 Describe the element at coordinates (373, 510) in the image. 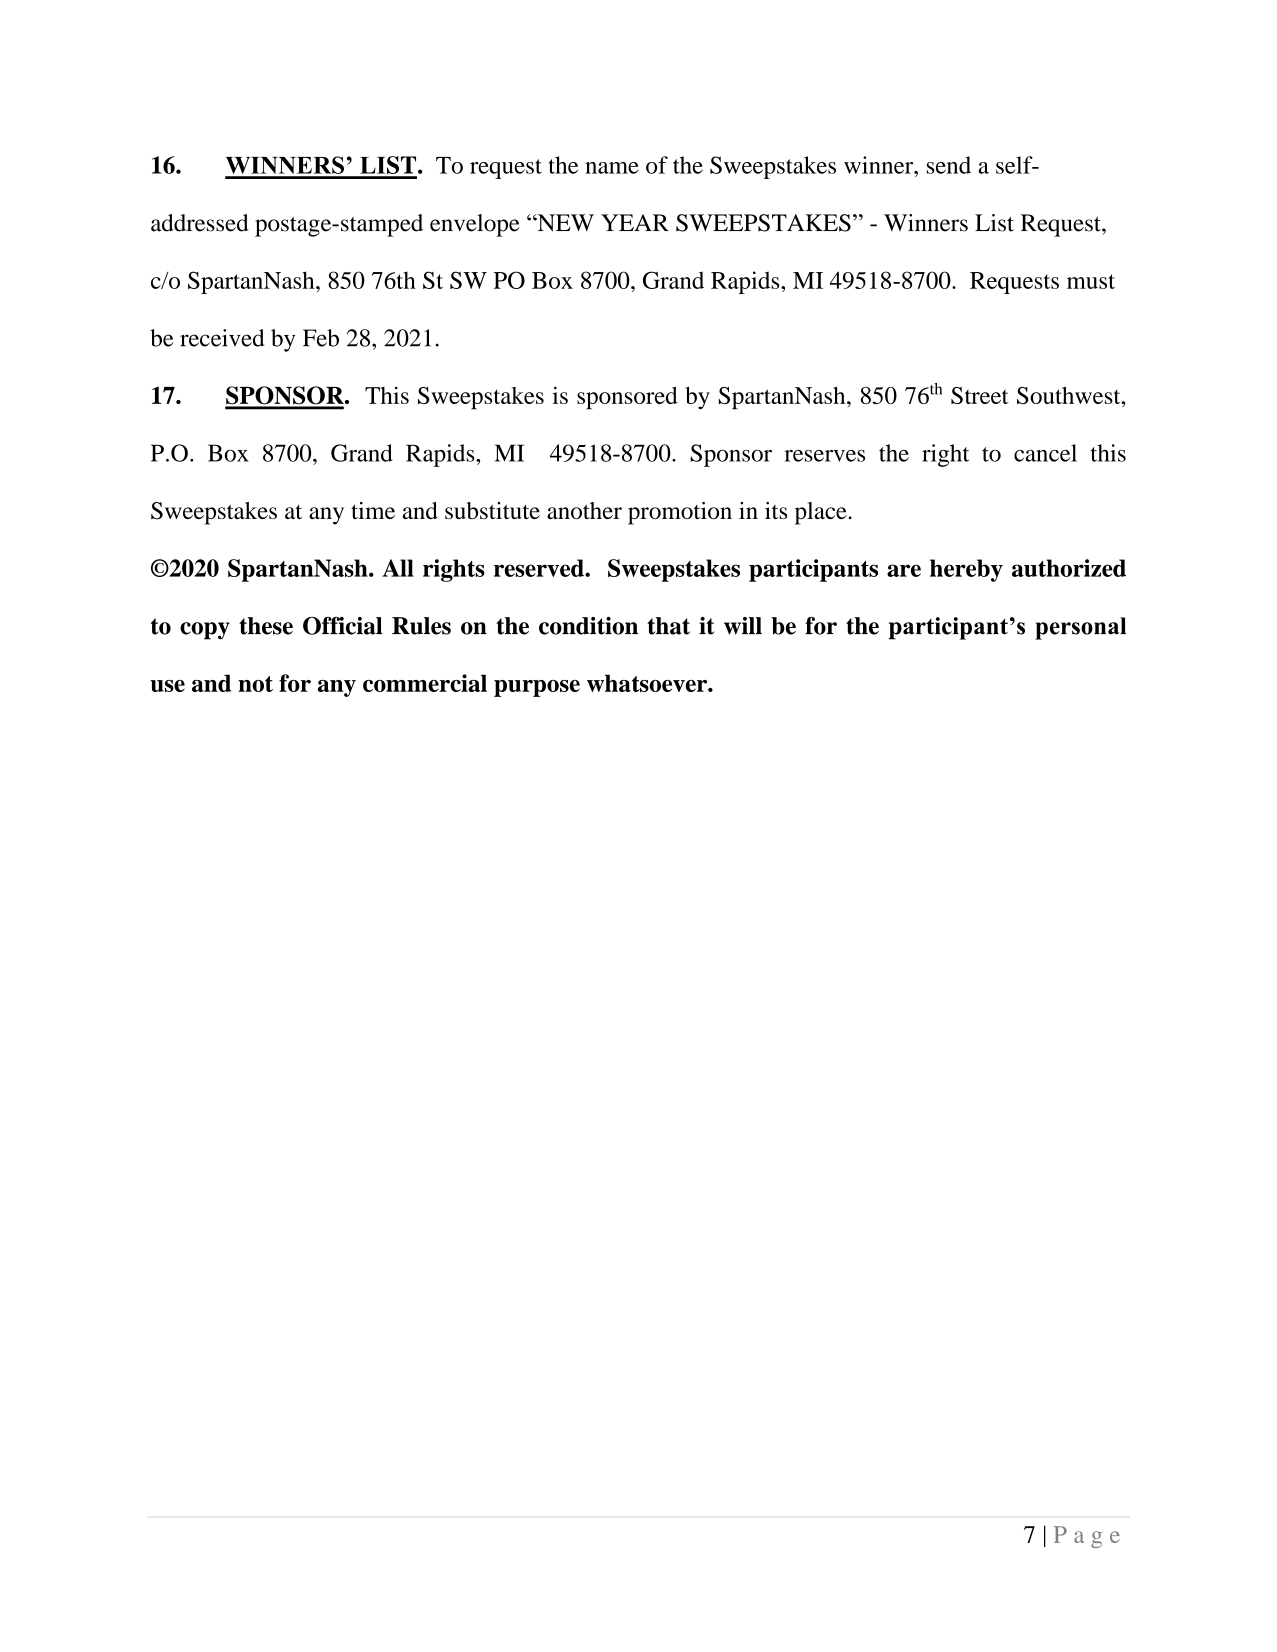

I see `time` at that location.
